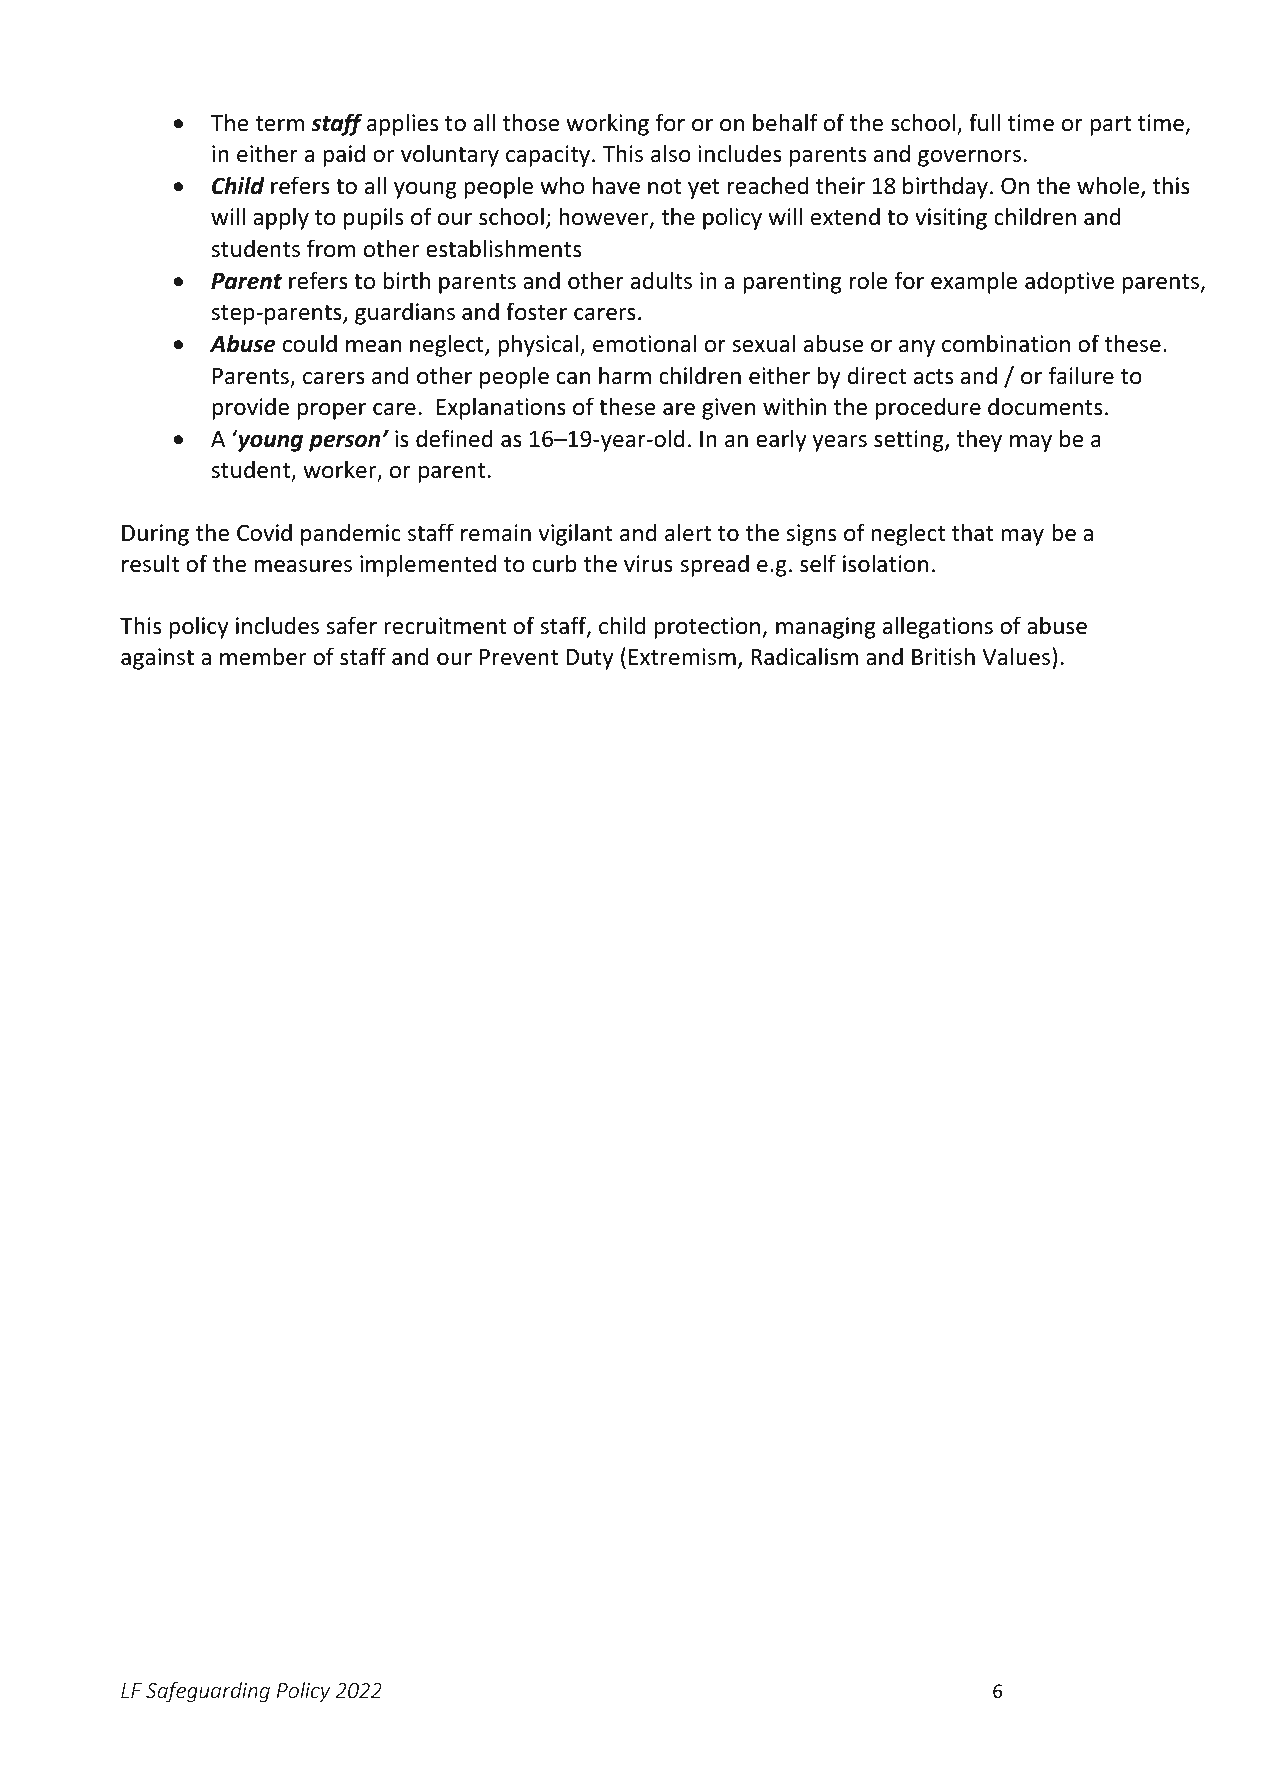  What do you see at coordinates (969, 158) in the image?
I see `governors` at bounding box center [969, 158].
